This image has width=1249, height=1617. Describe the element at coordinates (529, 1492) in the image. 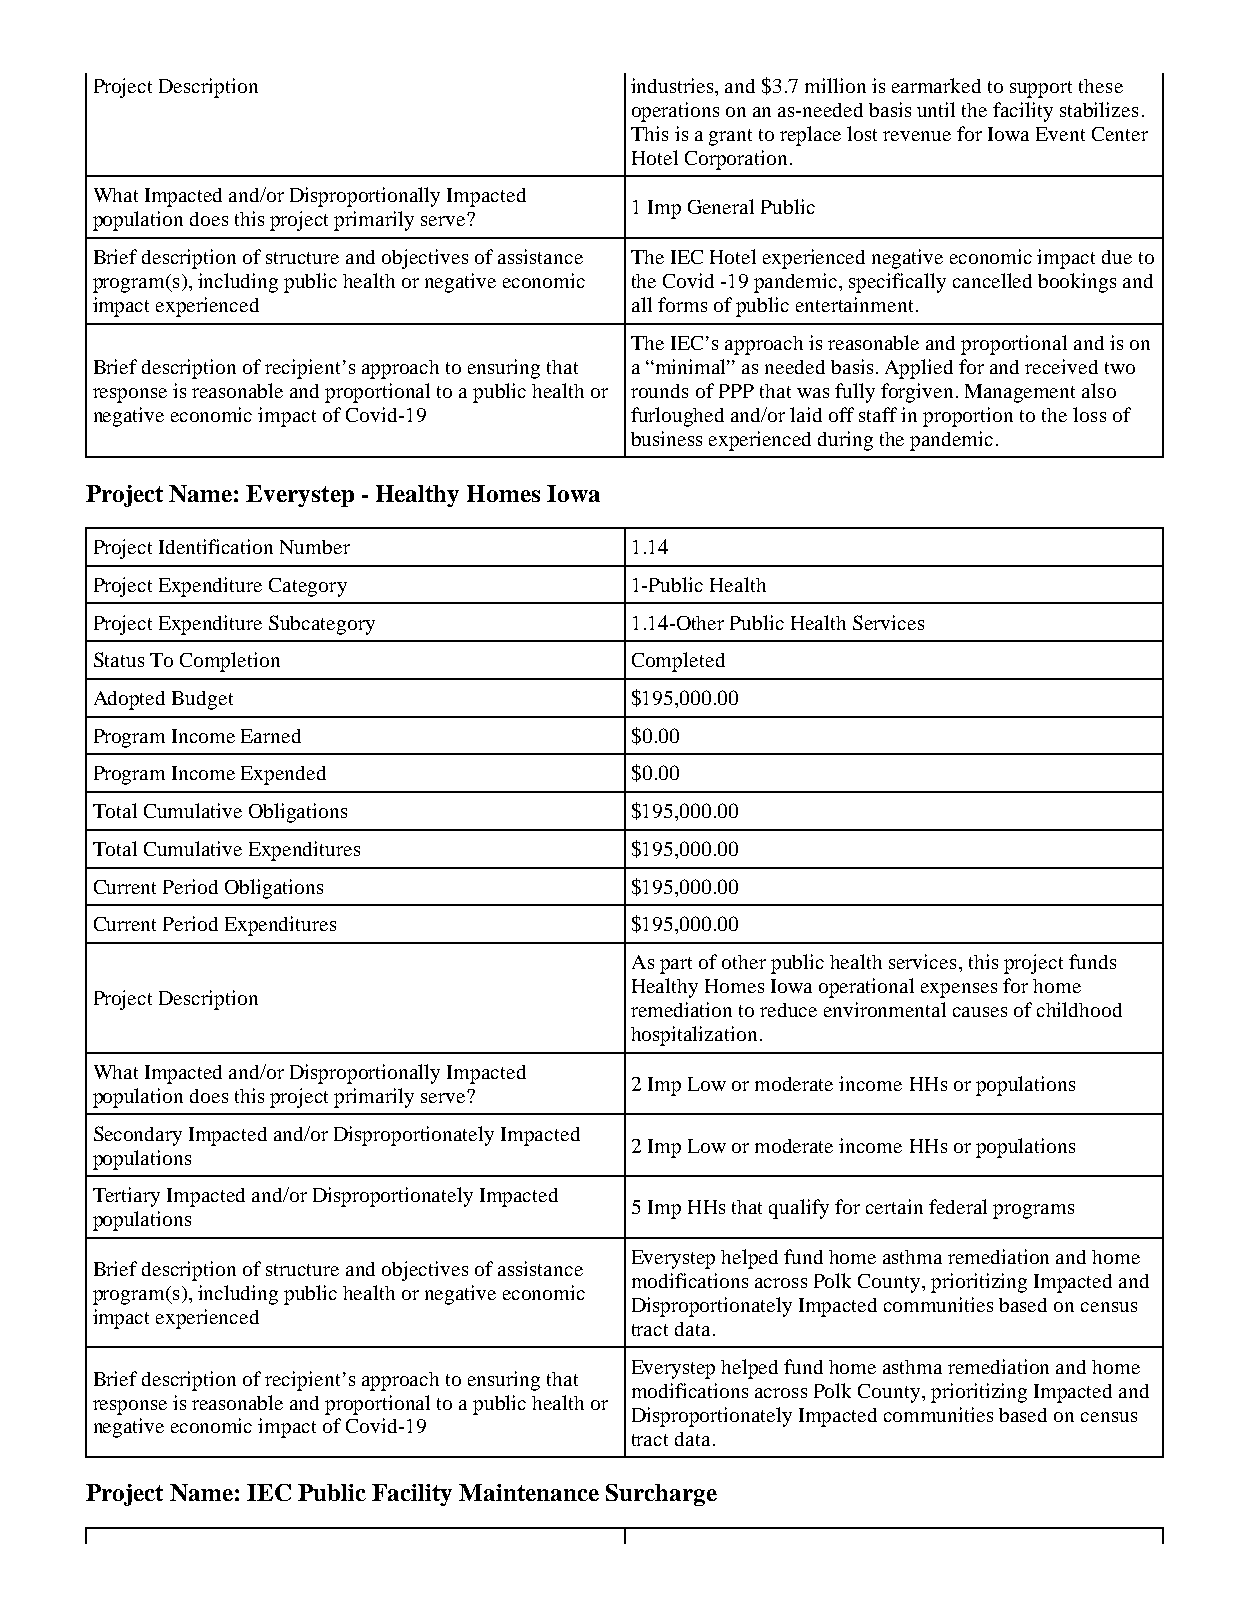

I see `Maintenance` at that location.
